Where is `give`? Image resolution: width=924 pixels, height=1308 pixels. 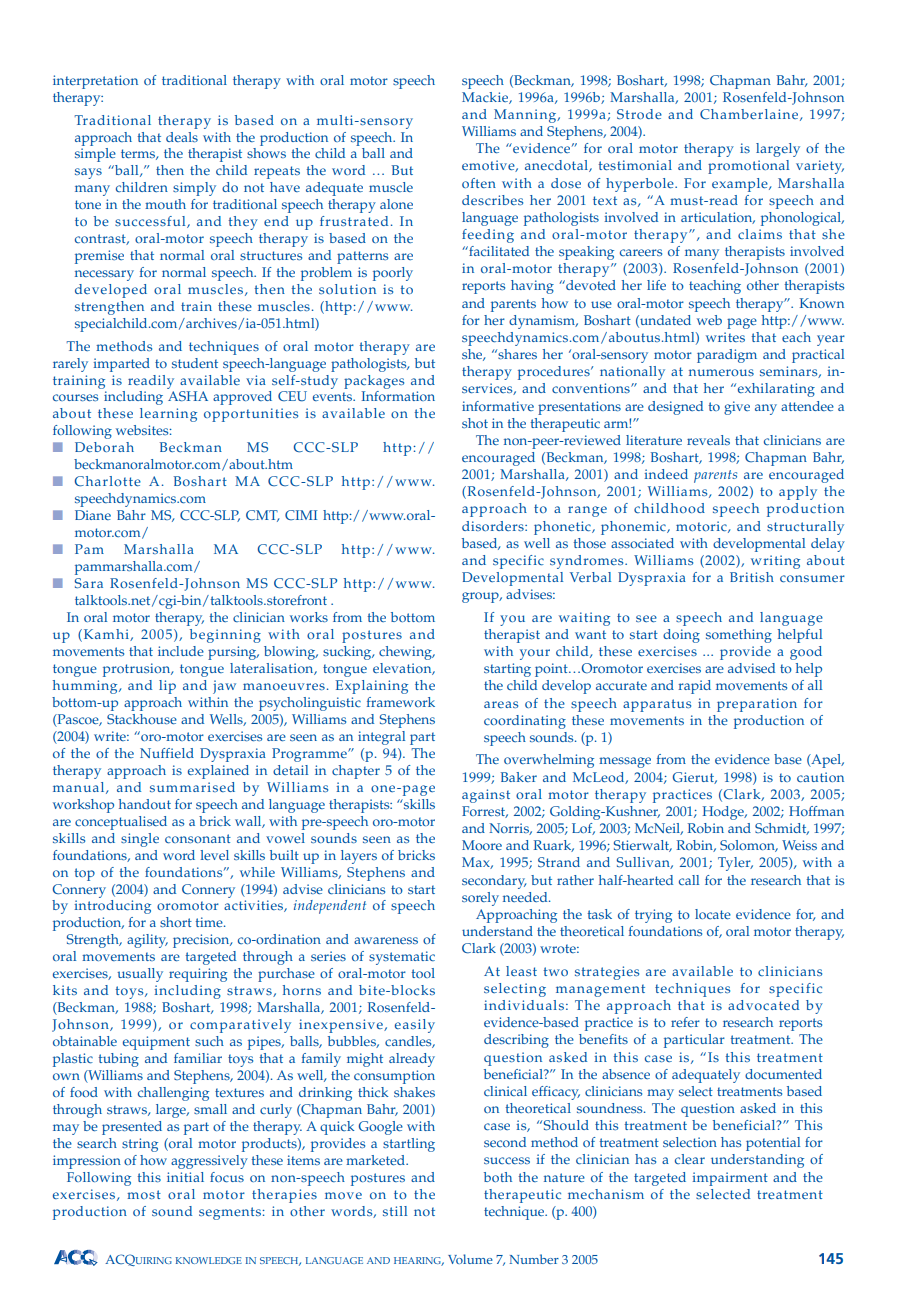 give is located at coordinates (737, 408).
